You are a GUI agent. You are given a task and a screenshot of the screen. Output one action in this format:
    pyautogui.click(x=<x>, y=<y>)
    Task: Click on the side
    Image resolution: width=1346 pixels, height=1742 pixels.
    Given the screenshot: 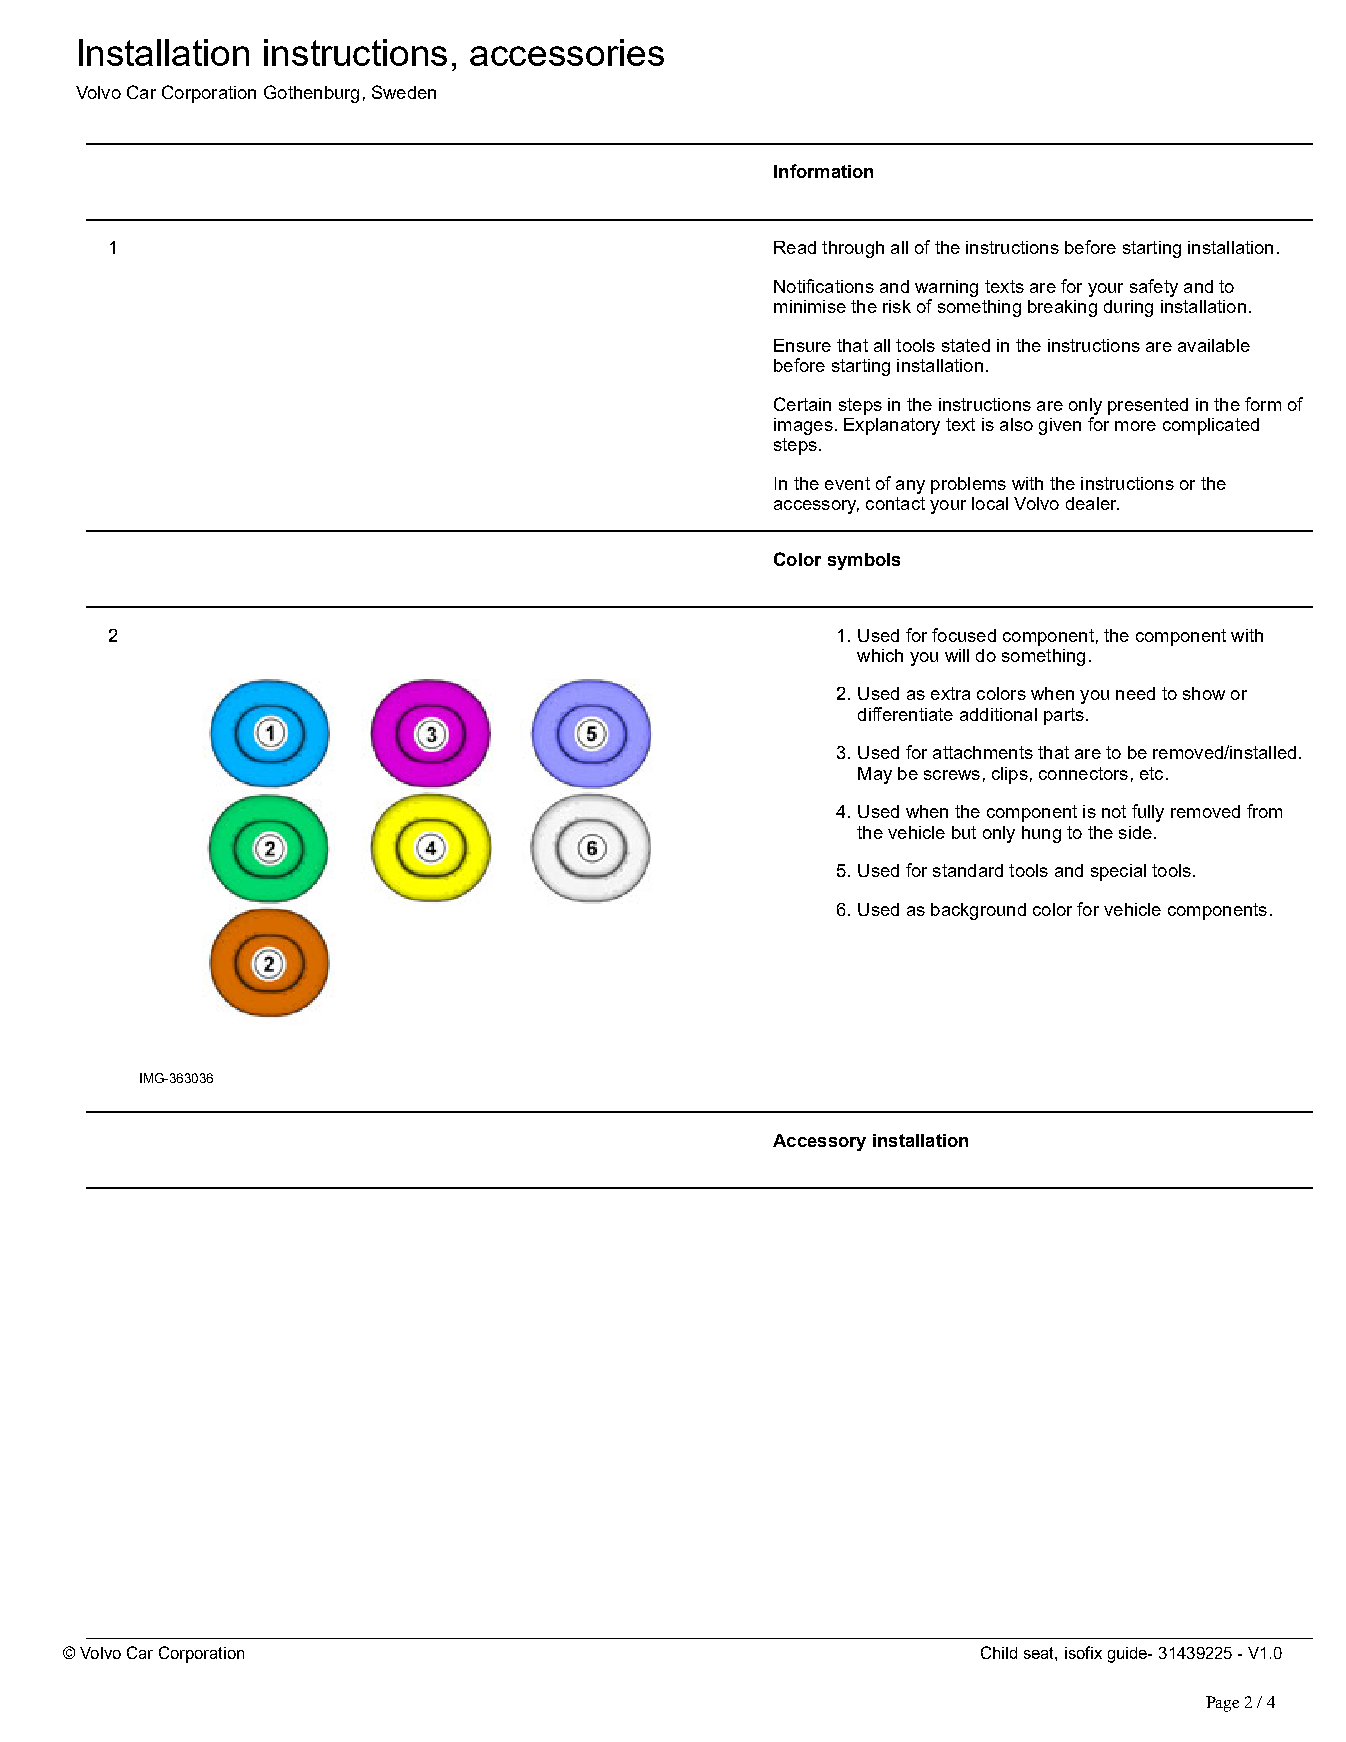 What is the action you would take?
    pyautogui.click(x=1135, y=832)
